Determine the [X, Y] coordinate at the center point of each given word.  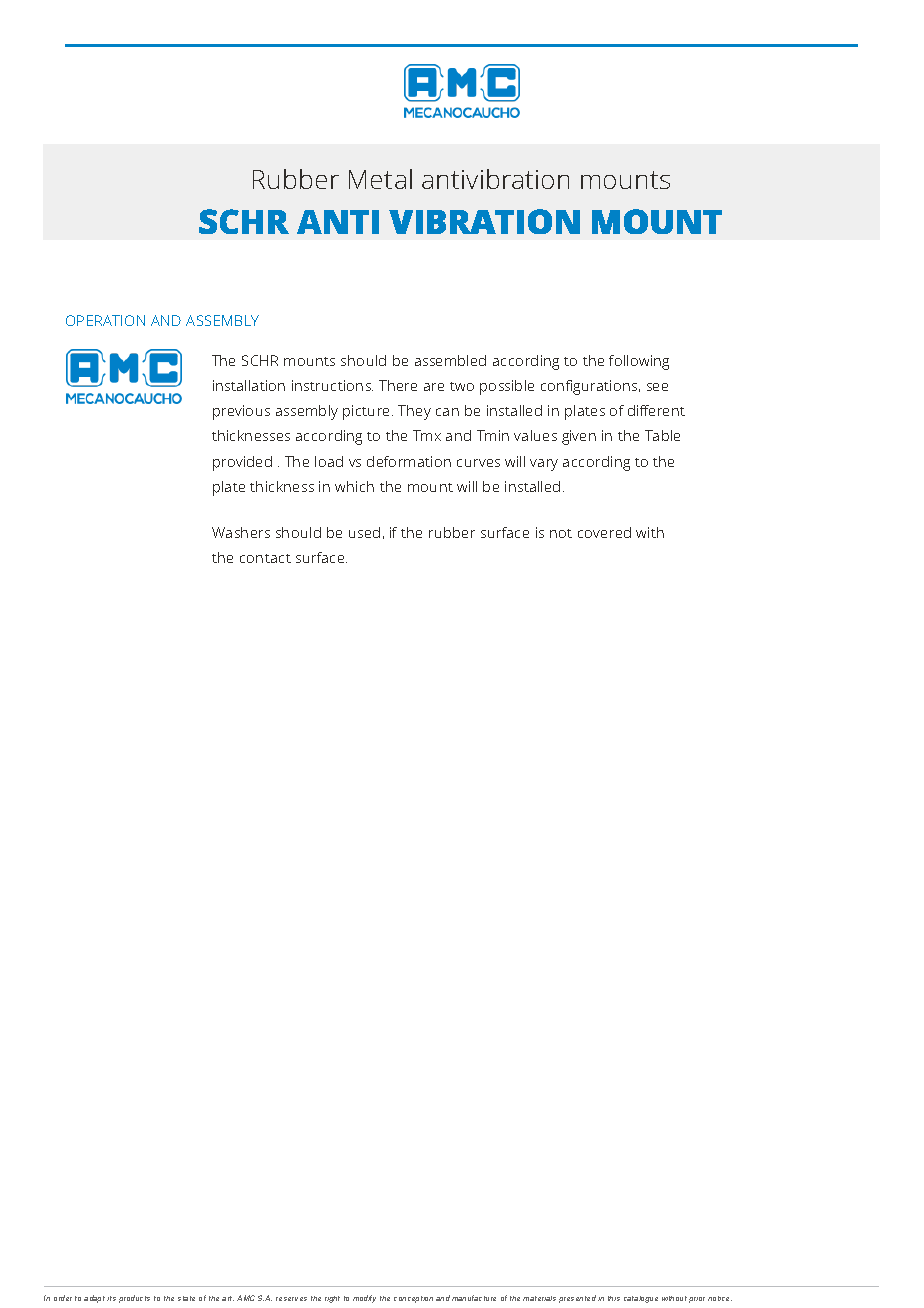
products [134, 1299]
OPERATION [105, 320]
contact [265, 558]
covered [604, 532]
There [398, 385]
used [364, 532]
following [639, 362]
